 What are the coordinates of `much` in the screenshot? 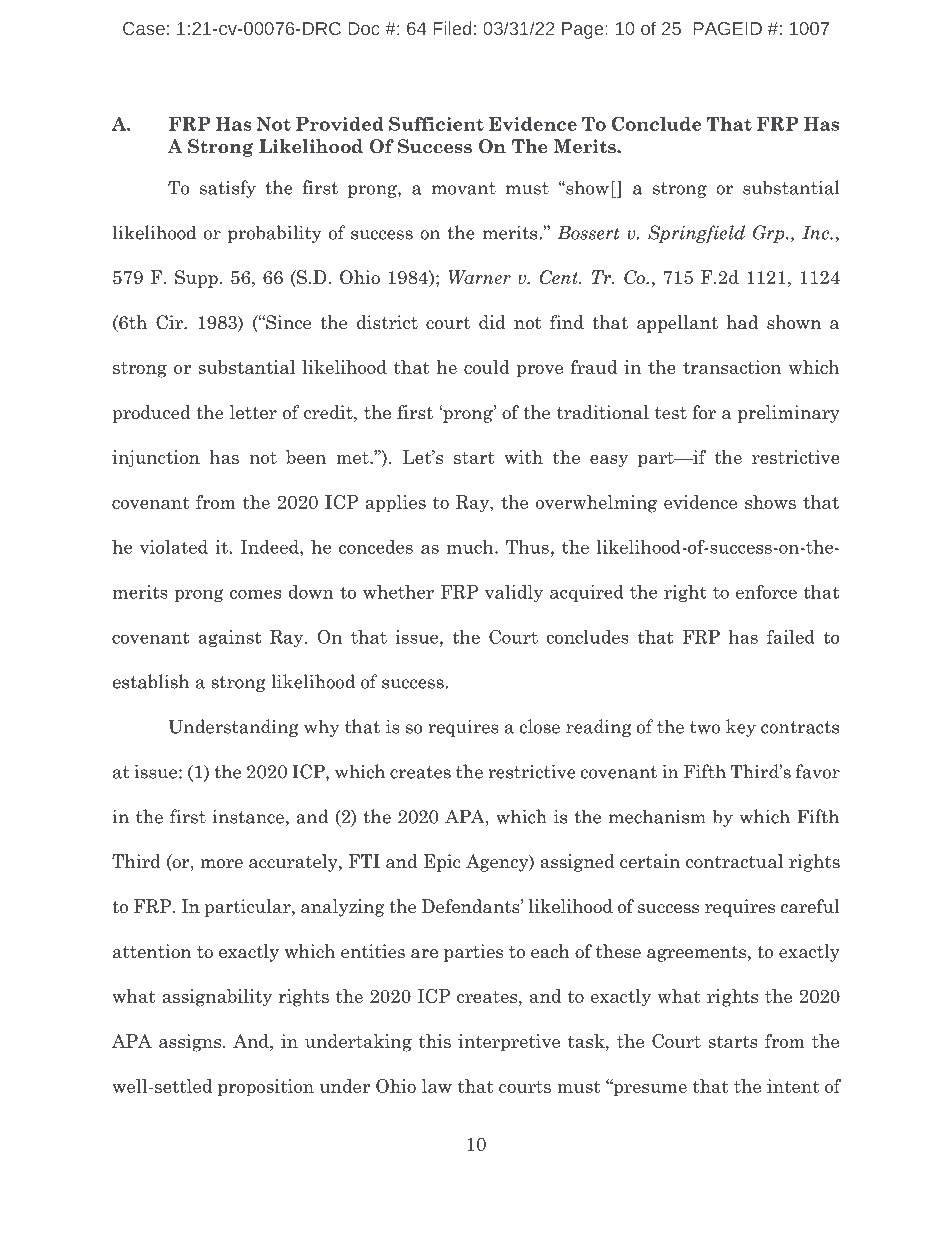 It's located at (471, 547).
